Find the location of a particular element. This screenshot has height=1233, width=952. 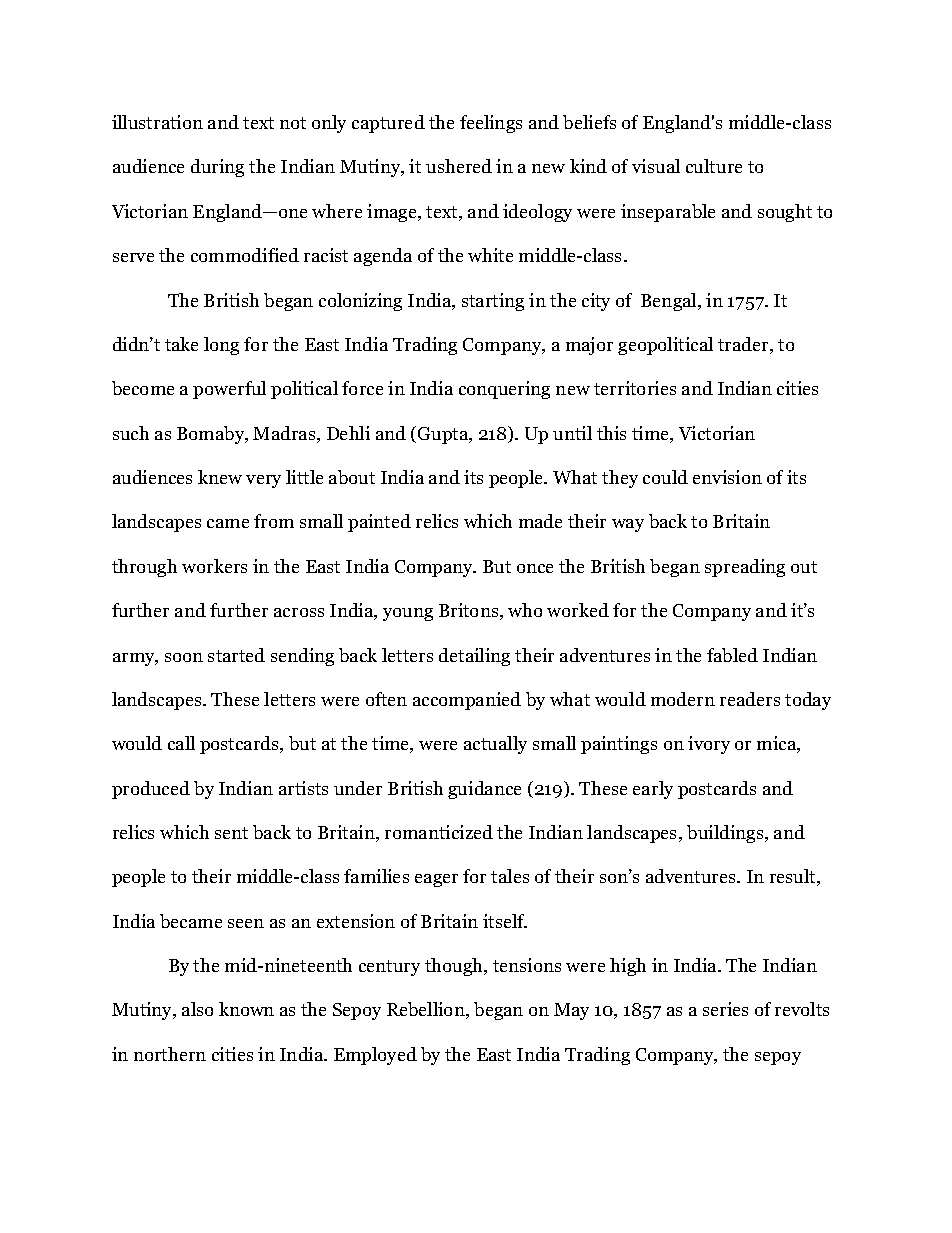

ushered is located at coordinates (459, 166).
